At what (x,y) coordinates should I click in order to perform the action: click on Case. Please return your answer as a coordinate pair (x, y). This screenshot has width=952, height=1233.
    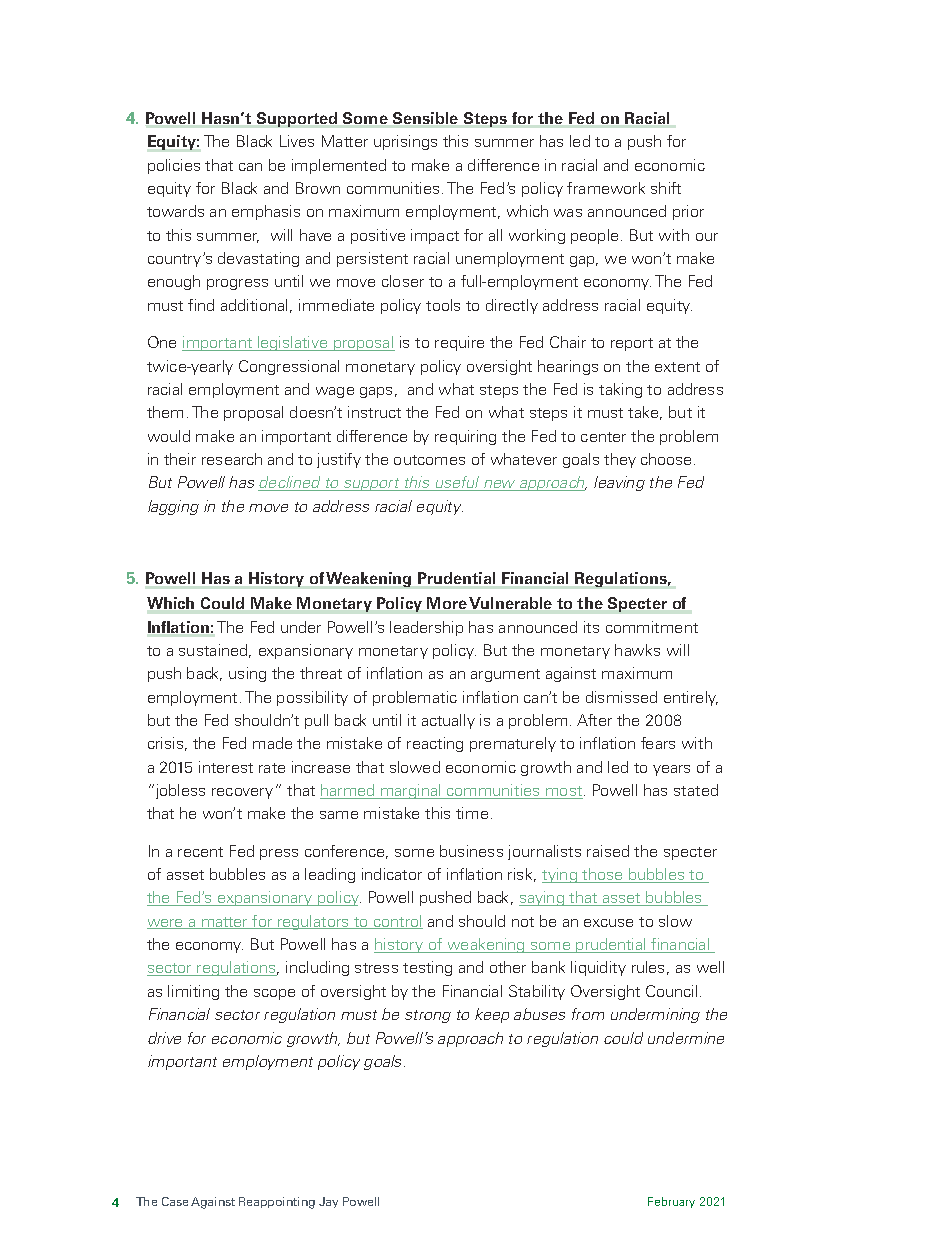
    Looking at the image, I should click on (175, 1201).
